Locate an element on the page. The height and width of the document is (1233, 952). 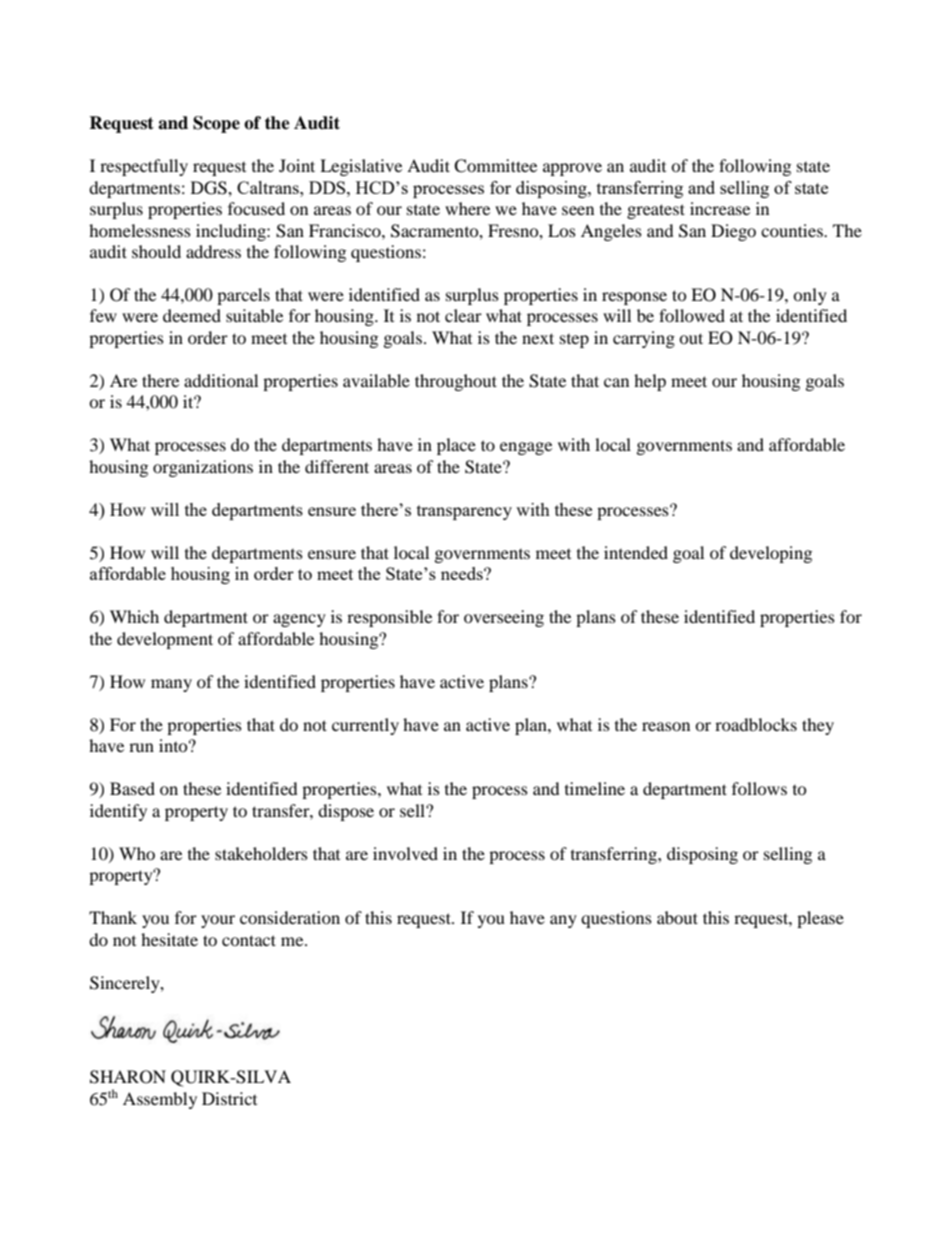
follows is located at coordinates (759, 788).
